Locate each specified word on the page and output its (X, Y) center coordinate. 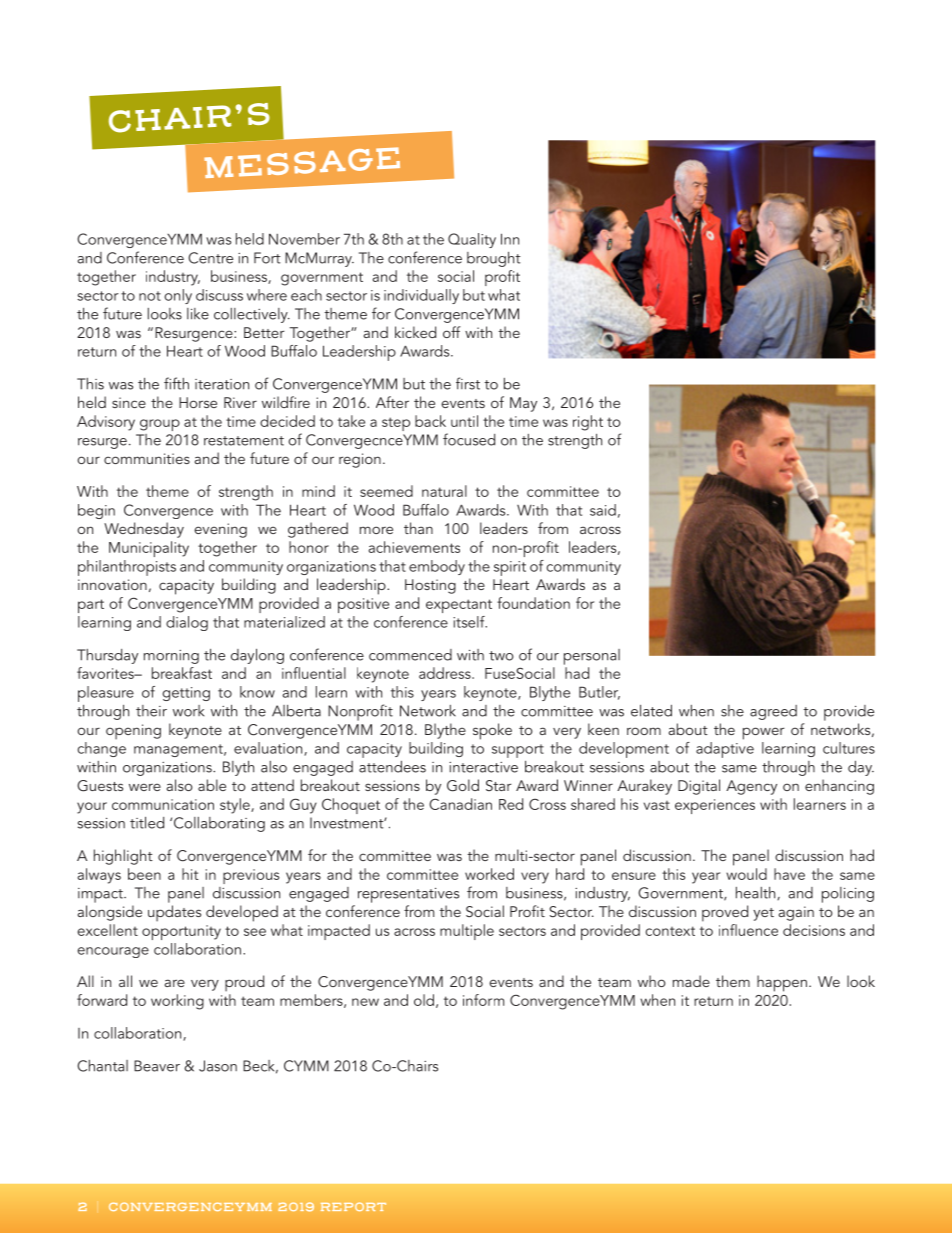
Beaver (157, 1066)
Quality (472, 240)
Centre (210, 258)
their (151, 711)
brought (494, 259)
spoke (492, 731)
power (764, 733)
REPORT (353, 1206)
